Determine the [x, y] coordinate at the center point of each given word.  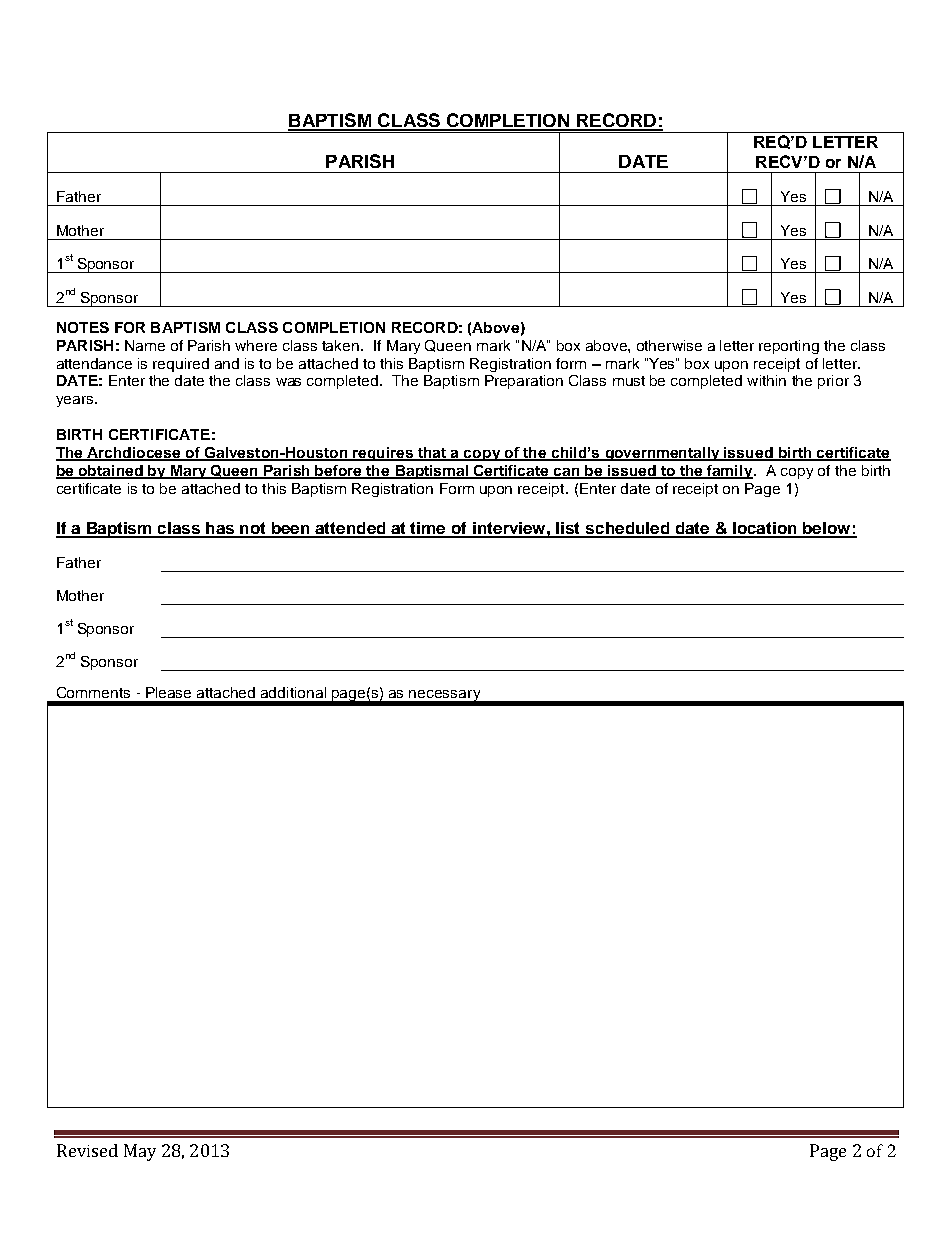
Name [145, 345]
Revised [87, 1150]
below [827, 529]
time [429, 529]
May [140, 1152]
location [765, 529]
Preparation [524, 382]
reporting [789, 347]
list [569, 529]
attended [351, 529]
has [220, 529]
